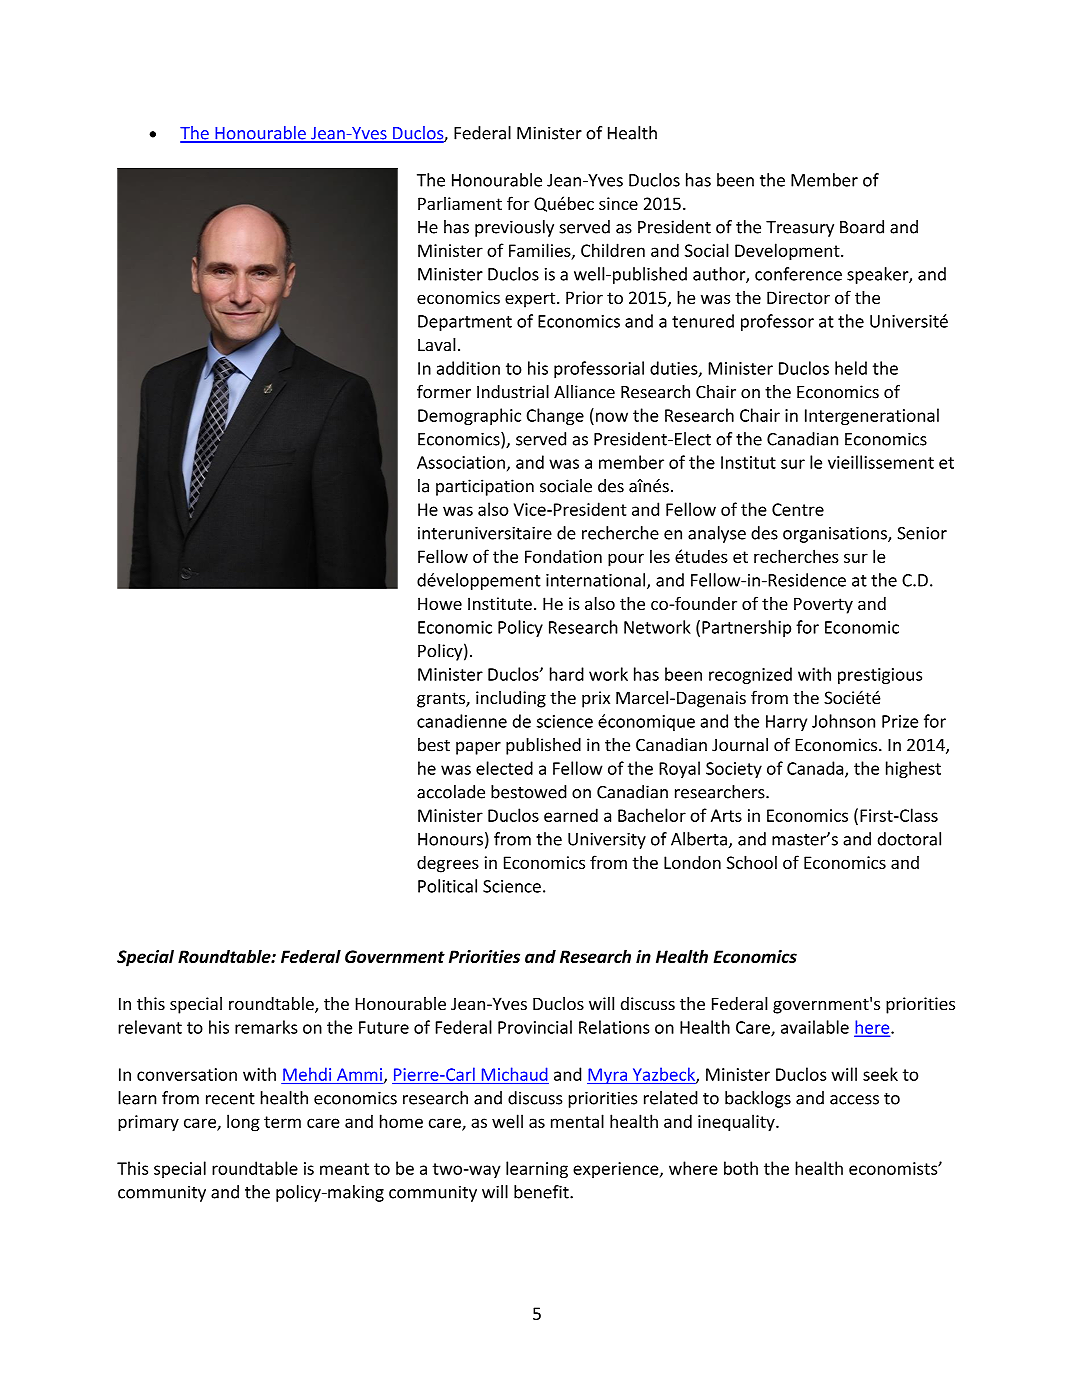 This screenshot has width=1072, height=1388. Describe the element at coordinates (542, 1192) in the screenshot. I see `benefit` at that location.
